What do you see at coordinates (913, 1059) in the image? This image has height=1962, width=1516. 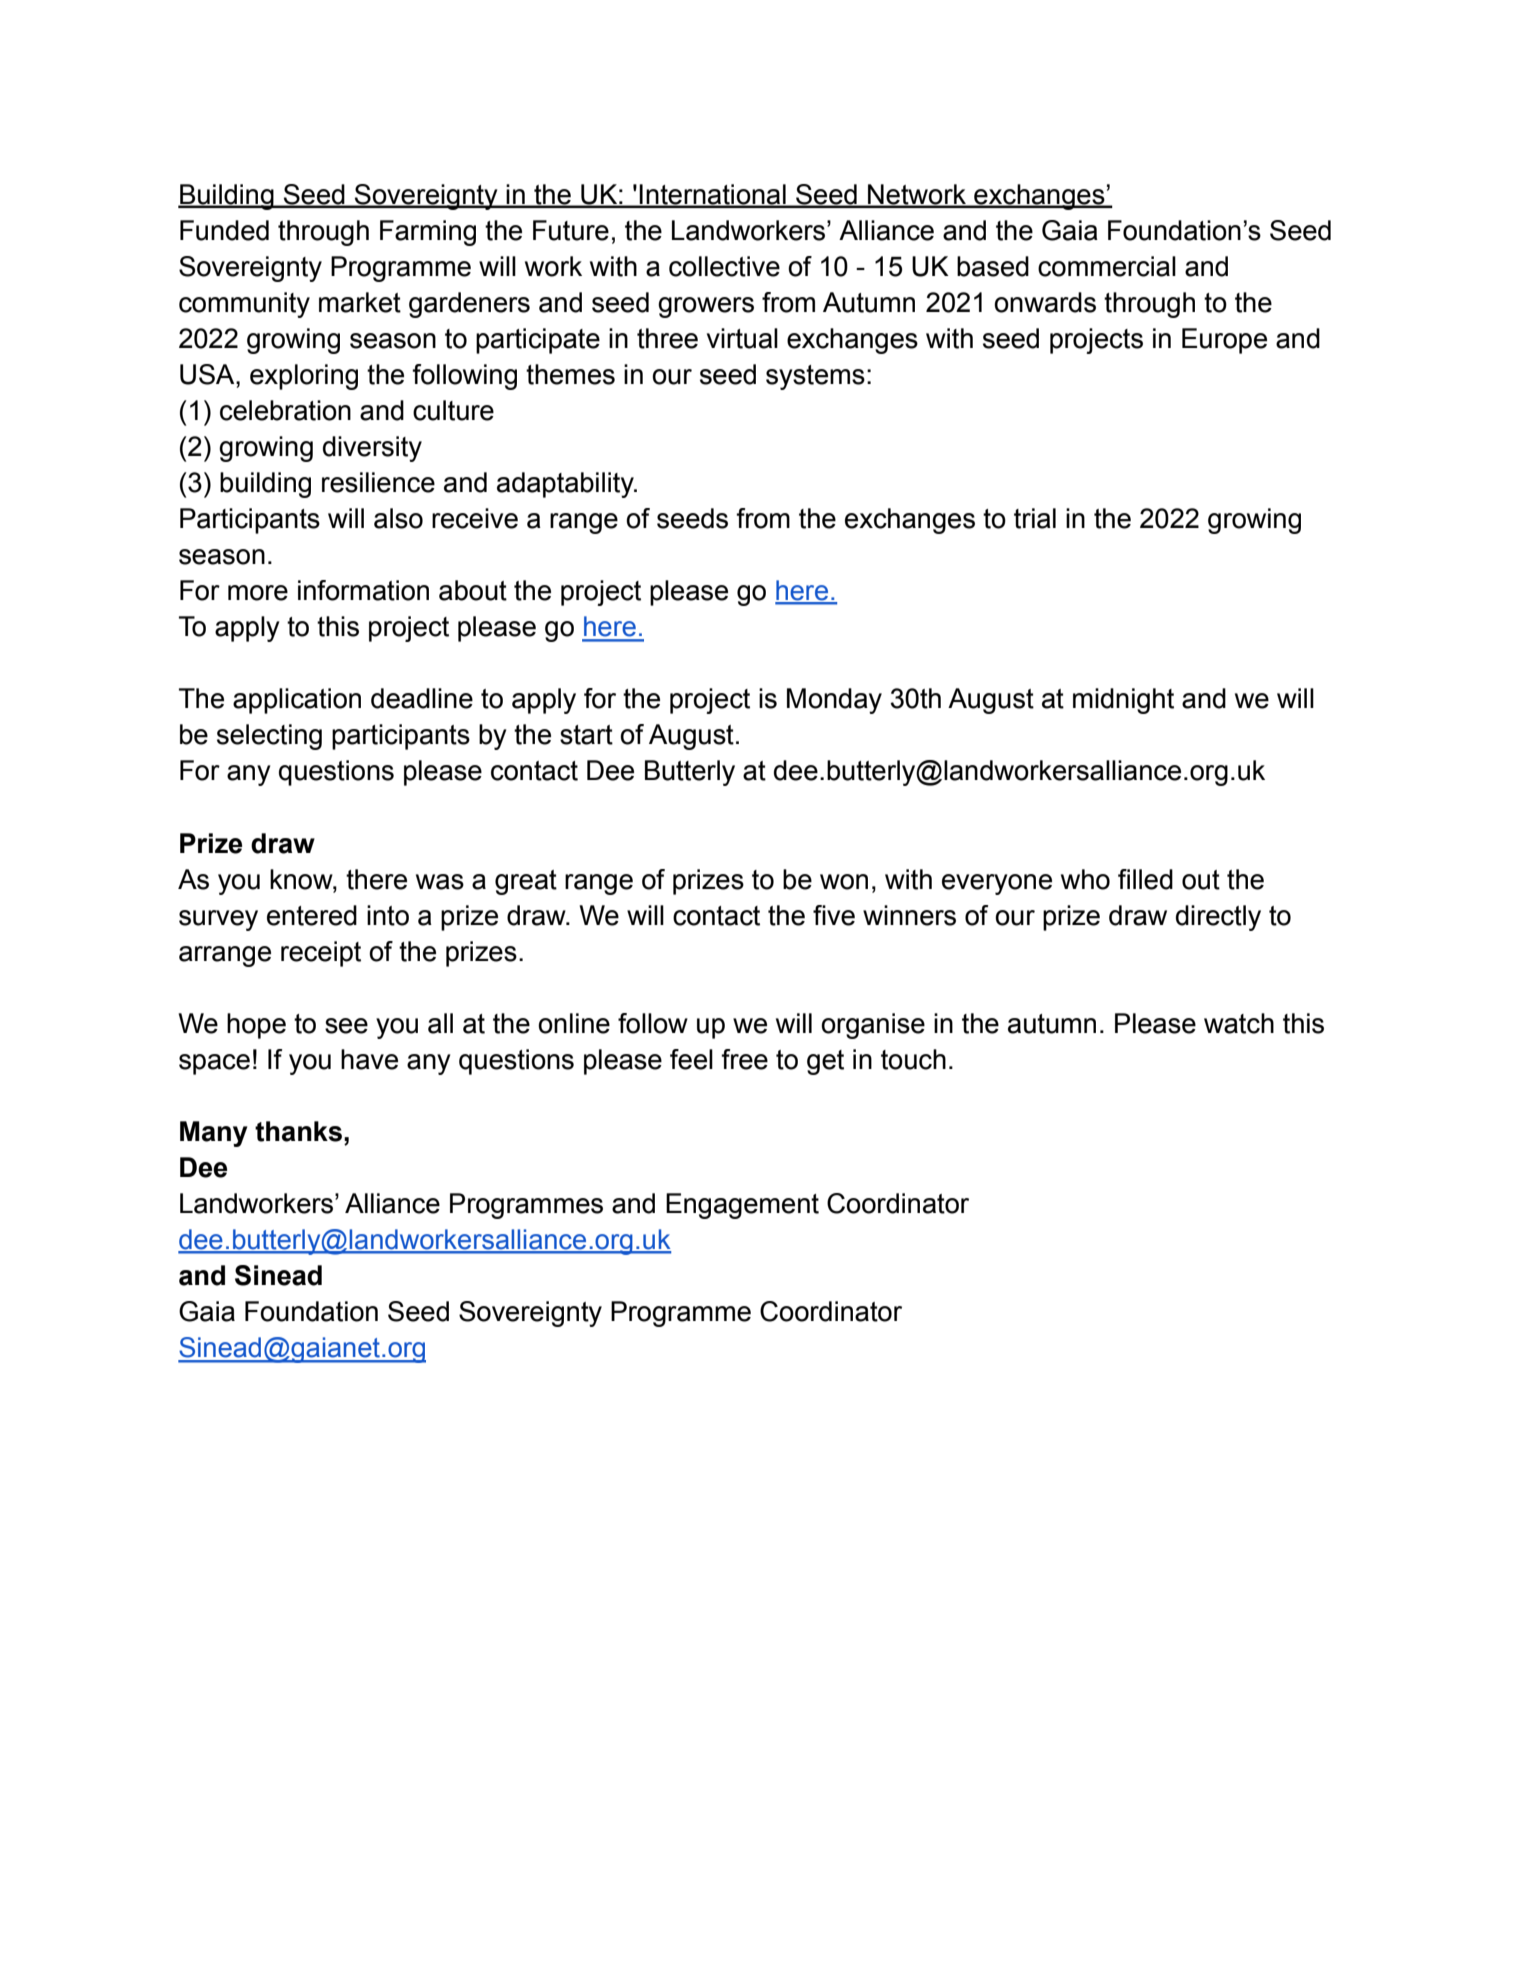 I see `touch` at bounding box center [913, 1059].
